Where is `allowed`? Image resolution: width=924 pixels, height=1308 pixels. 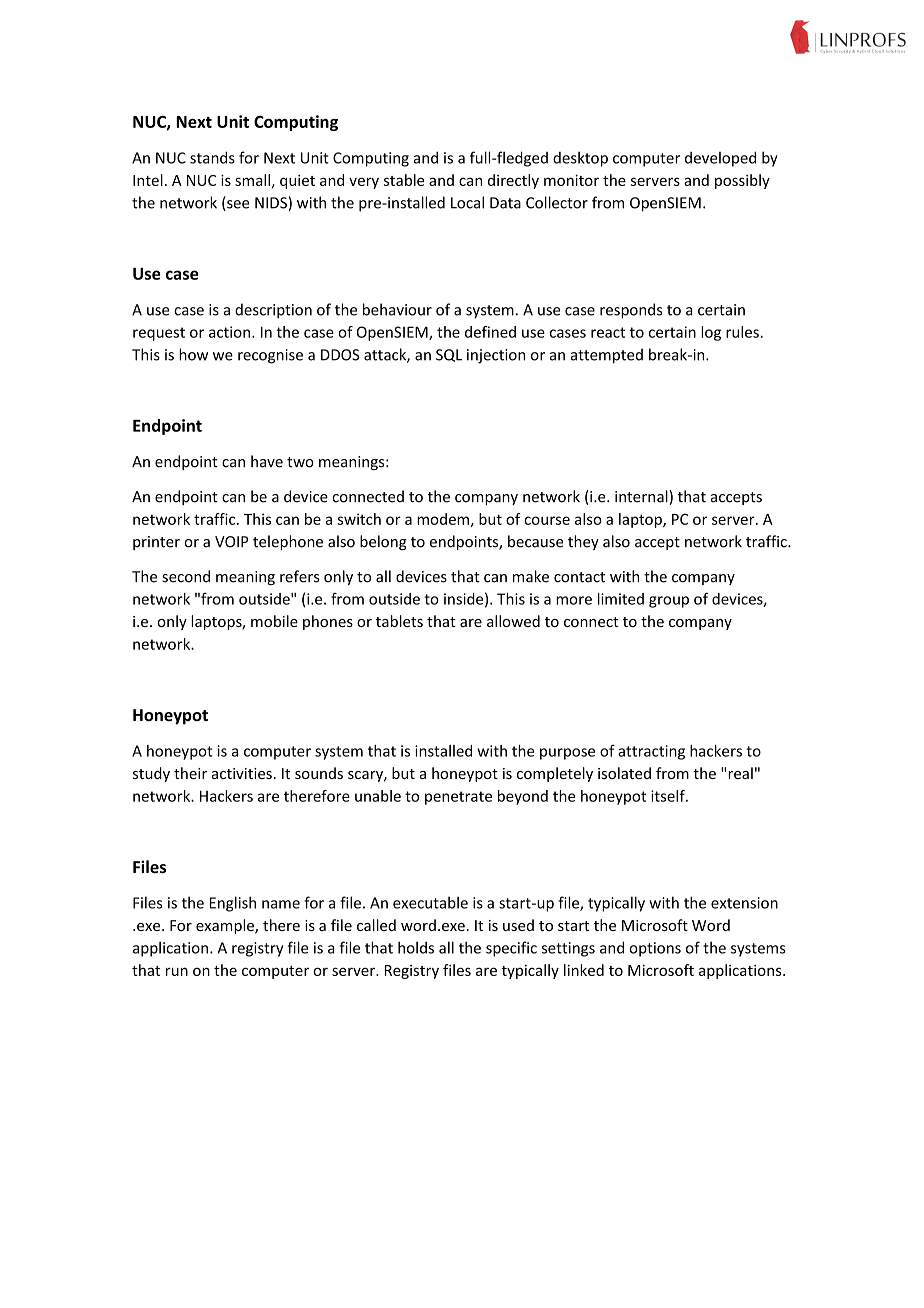 allowed is located at coordinates (513, 621).
